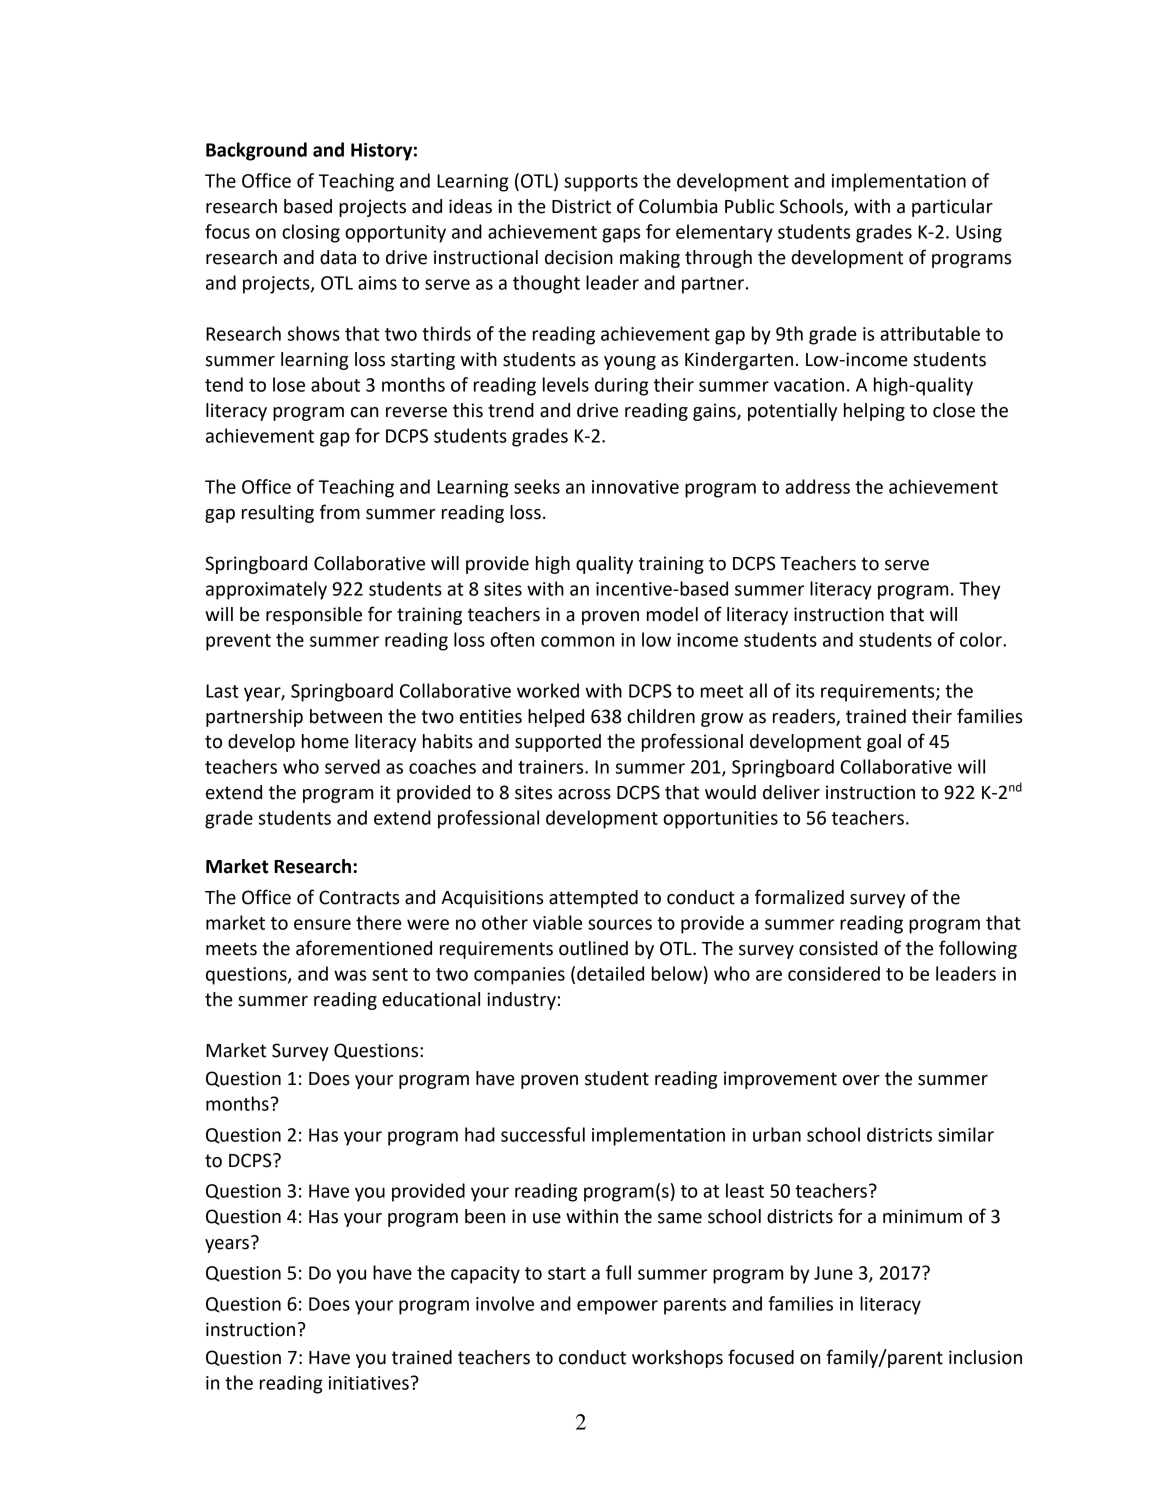 Image resolution: width=1162 pixels, height=1503 pixels. I want to click on model, so click(672, 614).
